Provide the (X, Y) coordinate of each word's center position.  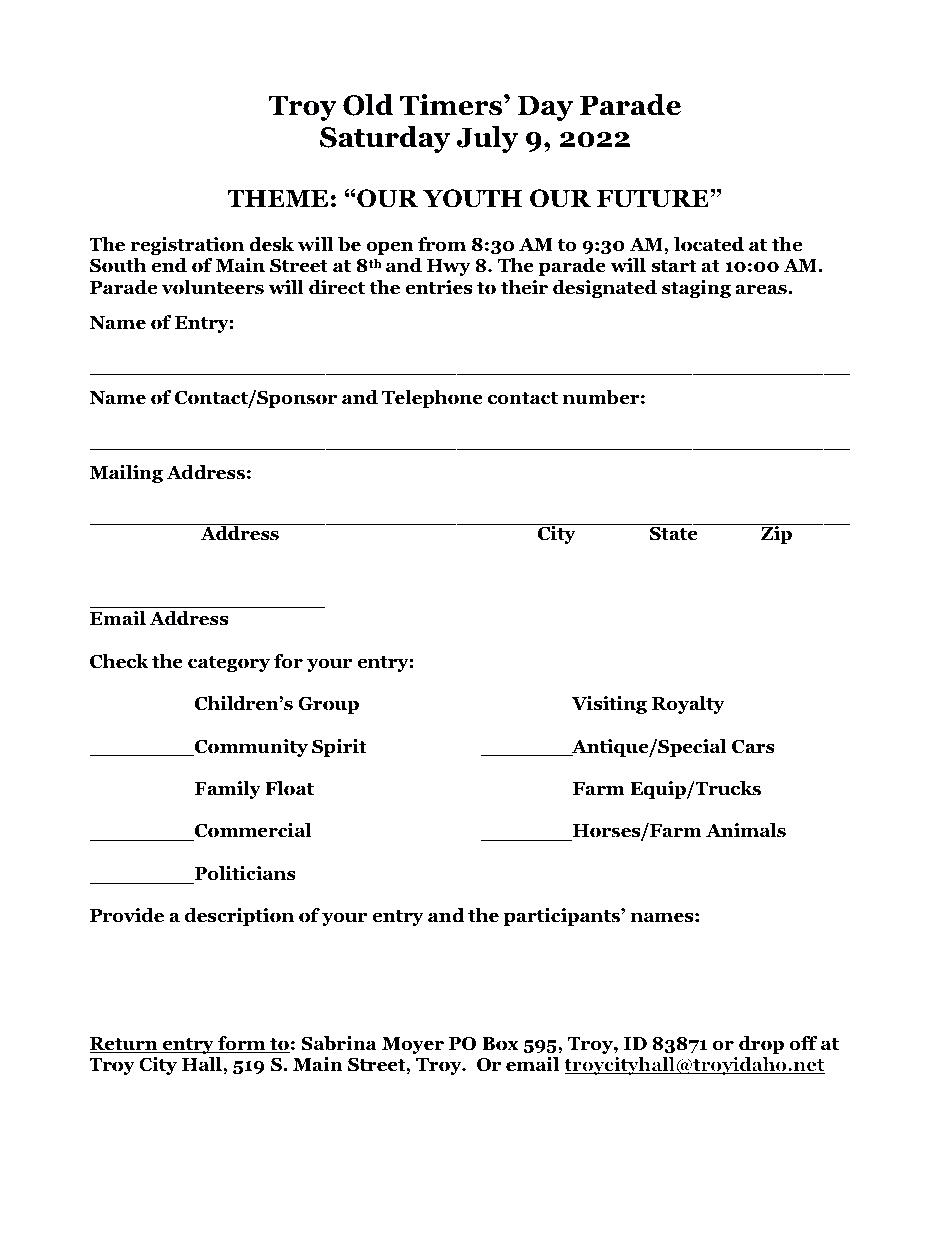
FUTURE (654, 199)
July (487, 139)
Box (500, 1044)
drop (761, 1045)
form (241, 1044)
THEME (277, 198)
